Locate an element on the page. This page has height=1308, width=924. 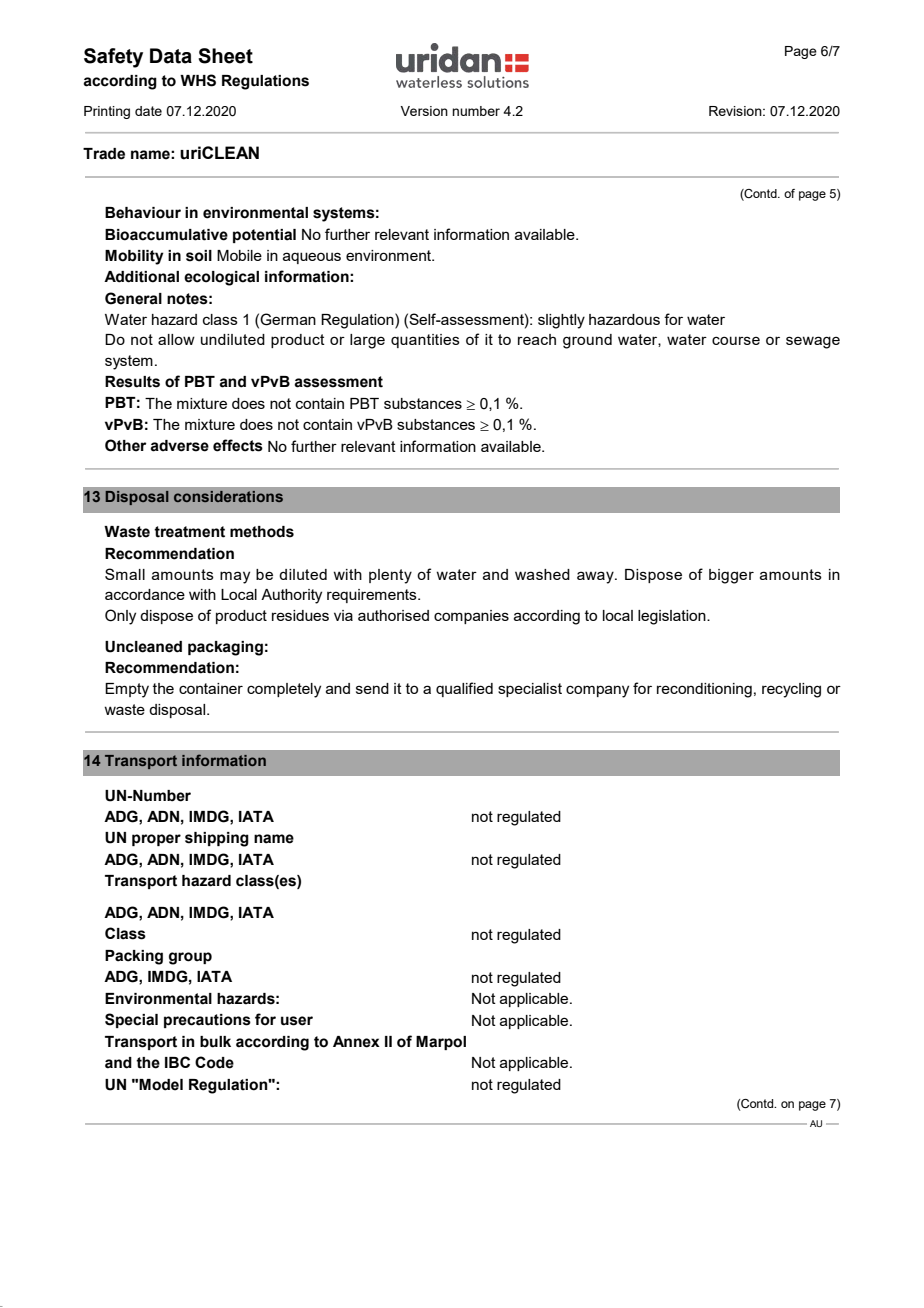
allow is located at coordinates (176, 339).
